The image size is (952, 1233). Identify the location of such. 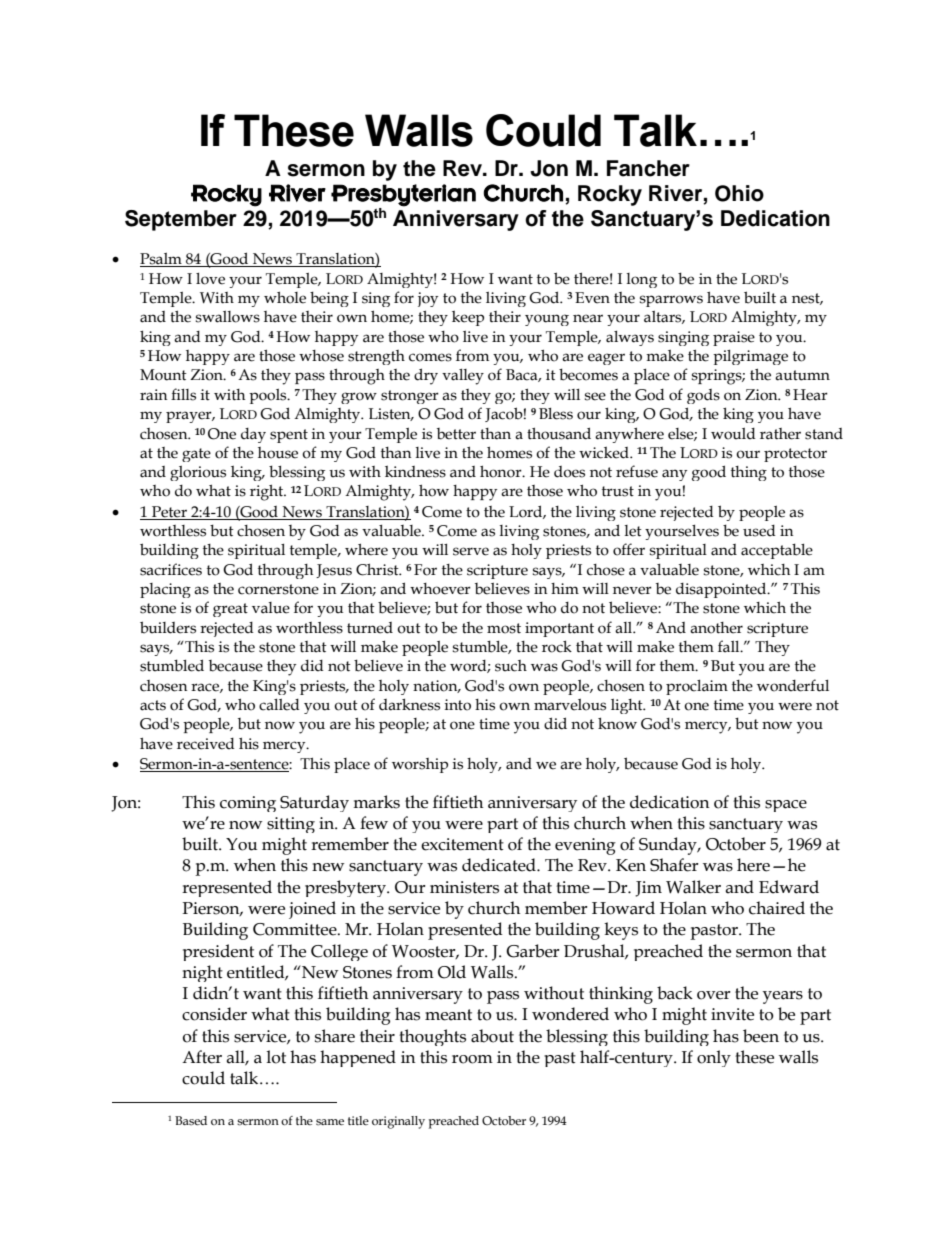
(511, 666).
